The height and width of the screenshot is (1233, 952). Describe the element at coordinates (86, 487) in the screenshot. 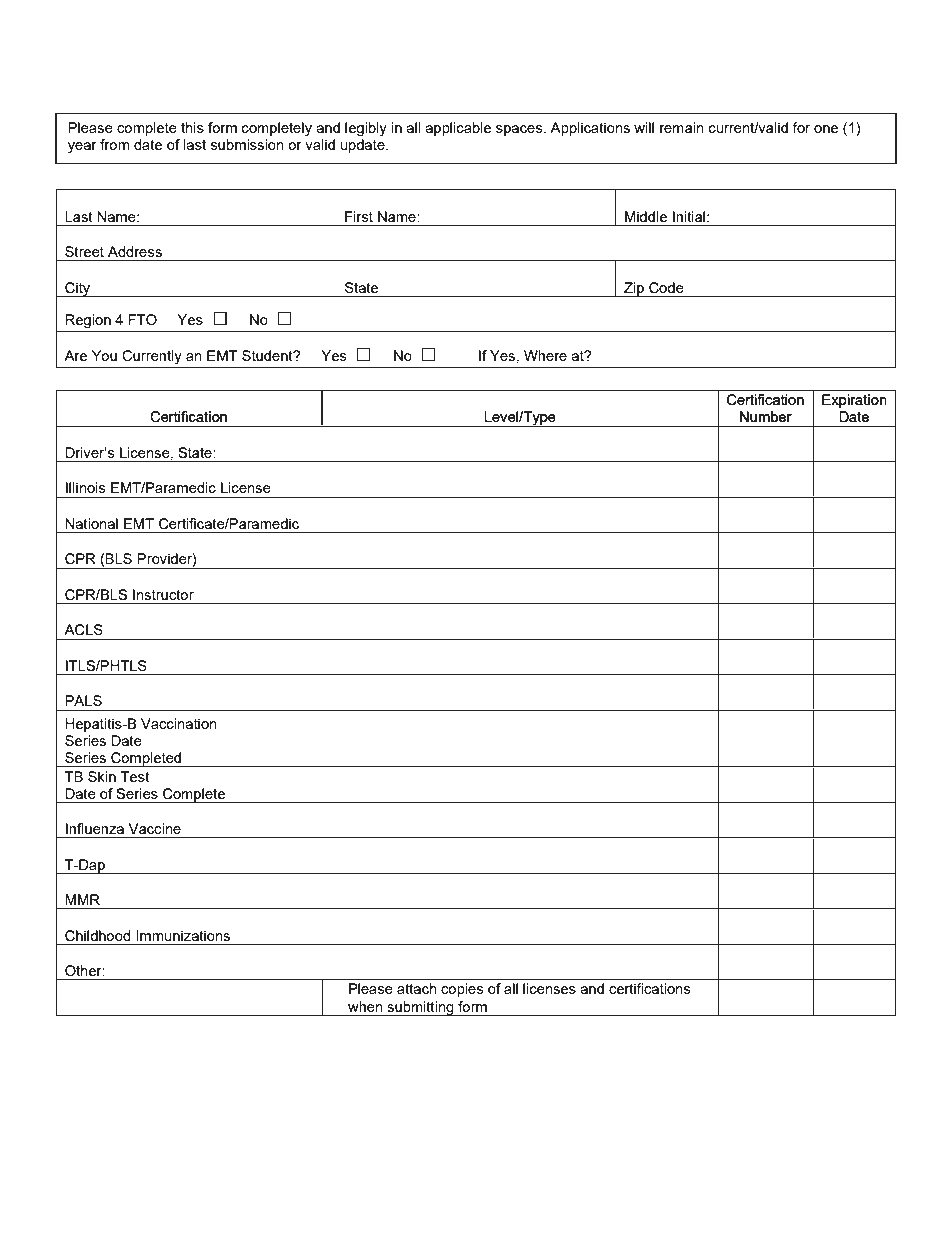

I see `Illinois` at that location.
